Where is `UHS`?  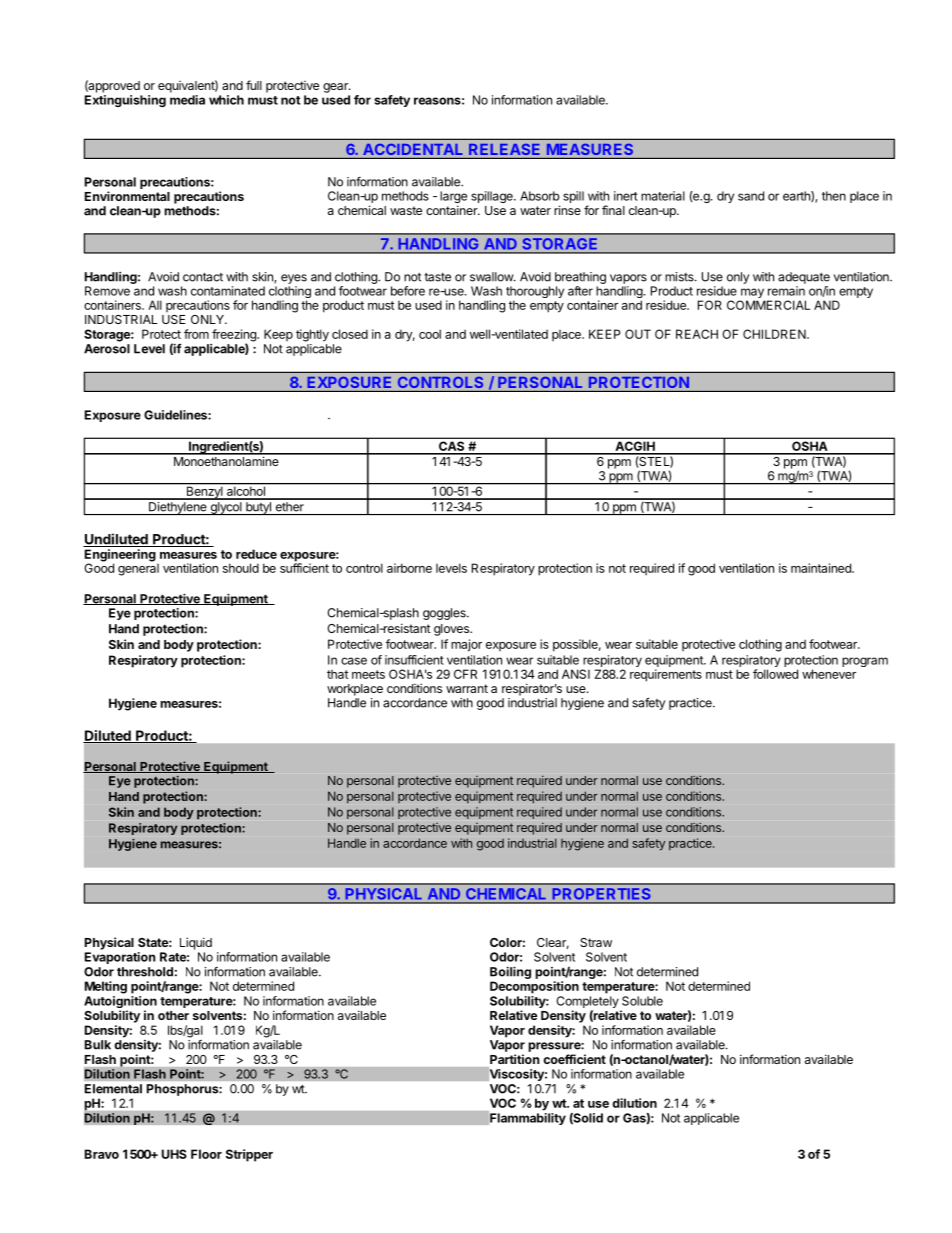
UHS is located at coordinates (174, 1154).
